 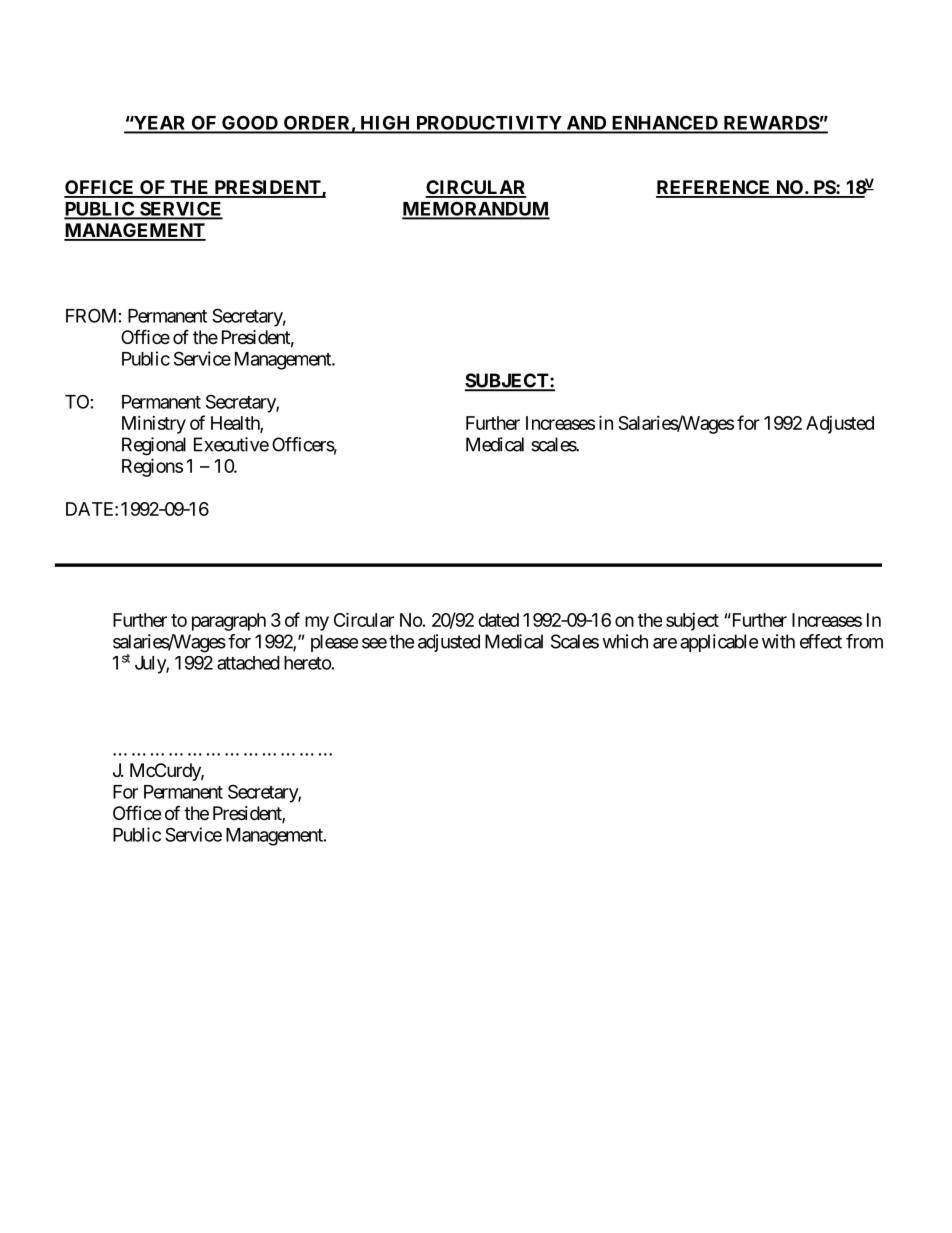 What do you see at coordinates (625, 641) in the image?
I see `which` at bounding box center [625, 641].
